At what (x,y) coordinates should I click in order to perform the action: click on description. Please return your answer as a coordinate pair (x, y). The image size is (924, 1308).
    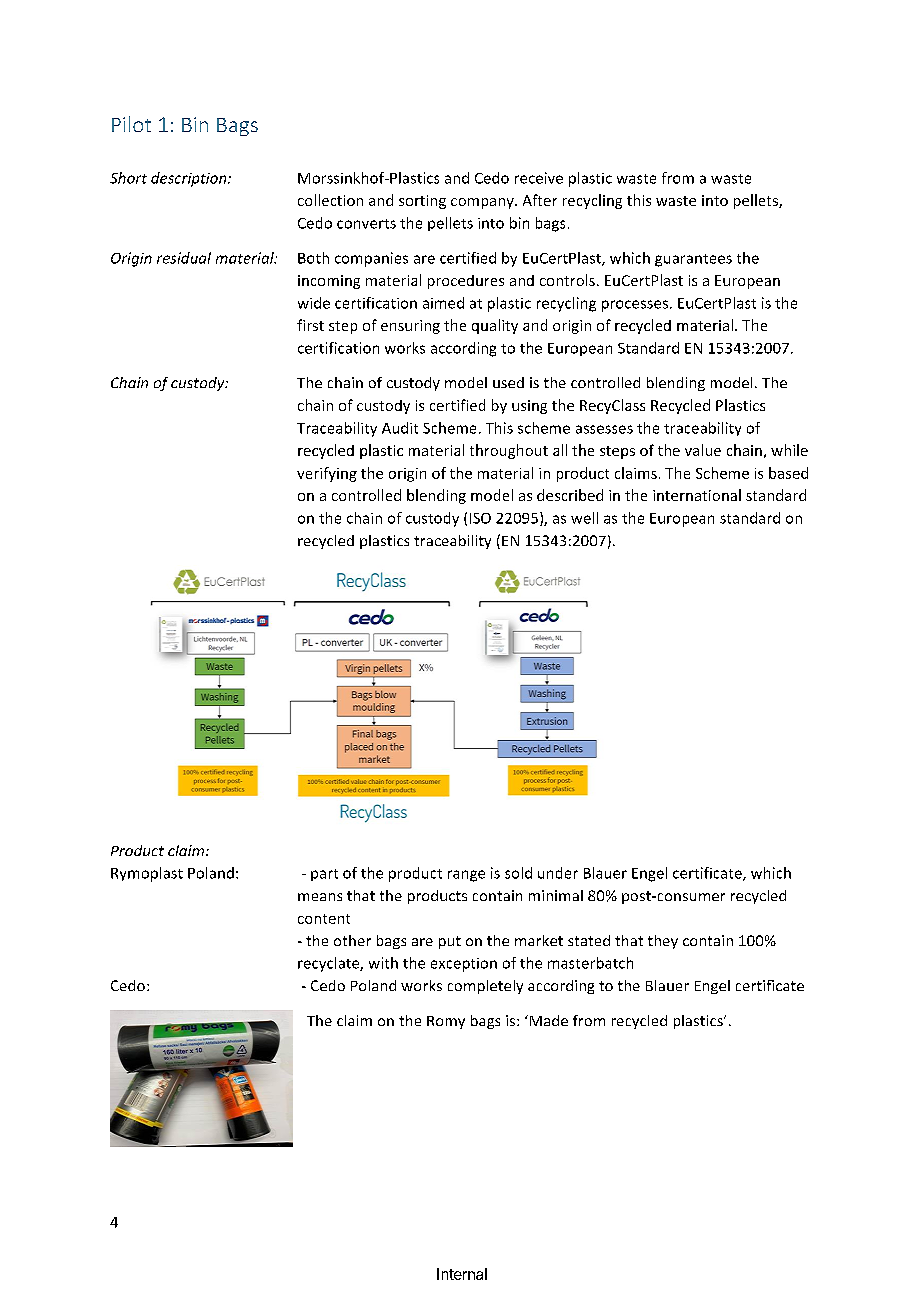
    Looking at the image, I should click on (190, 179).
